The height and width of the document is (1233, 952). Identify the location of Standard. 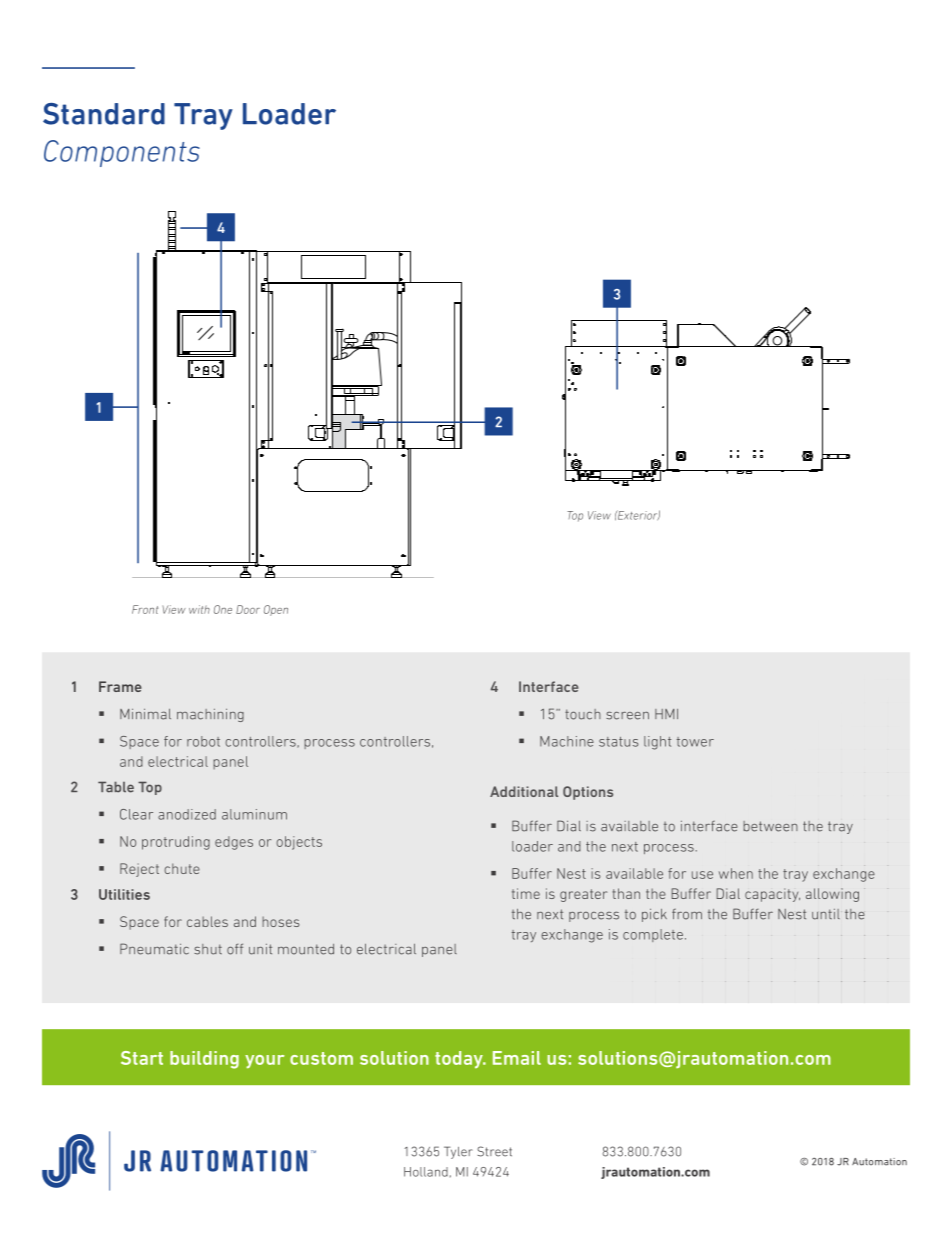
(104, 114).
